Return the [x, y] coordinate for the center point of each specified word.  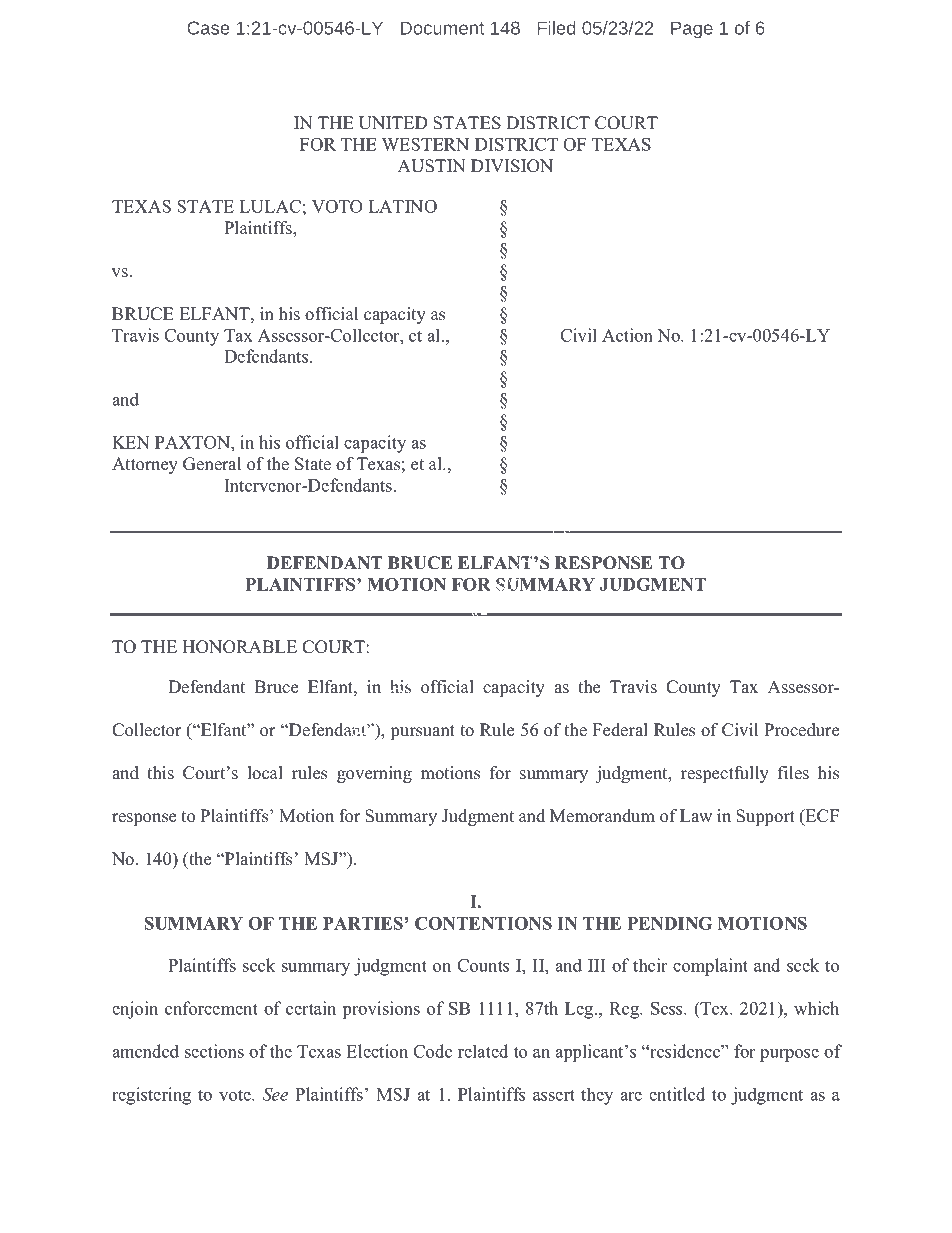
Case [208, 28]
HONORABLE [239, 647]
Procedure [801, 730]
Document [442, 28]
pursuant [423, 732]
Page [692, 30]
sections [214, 1051]
